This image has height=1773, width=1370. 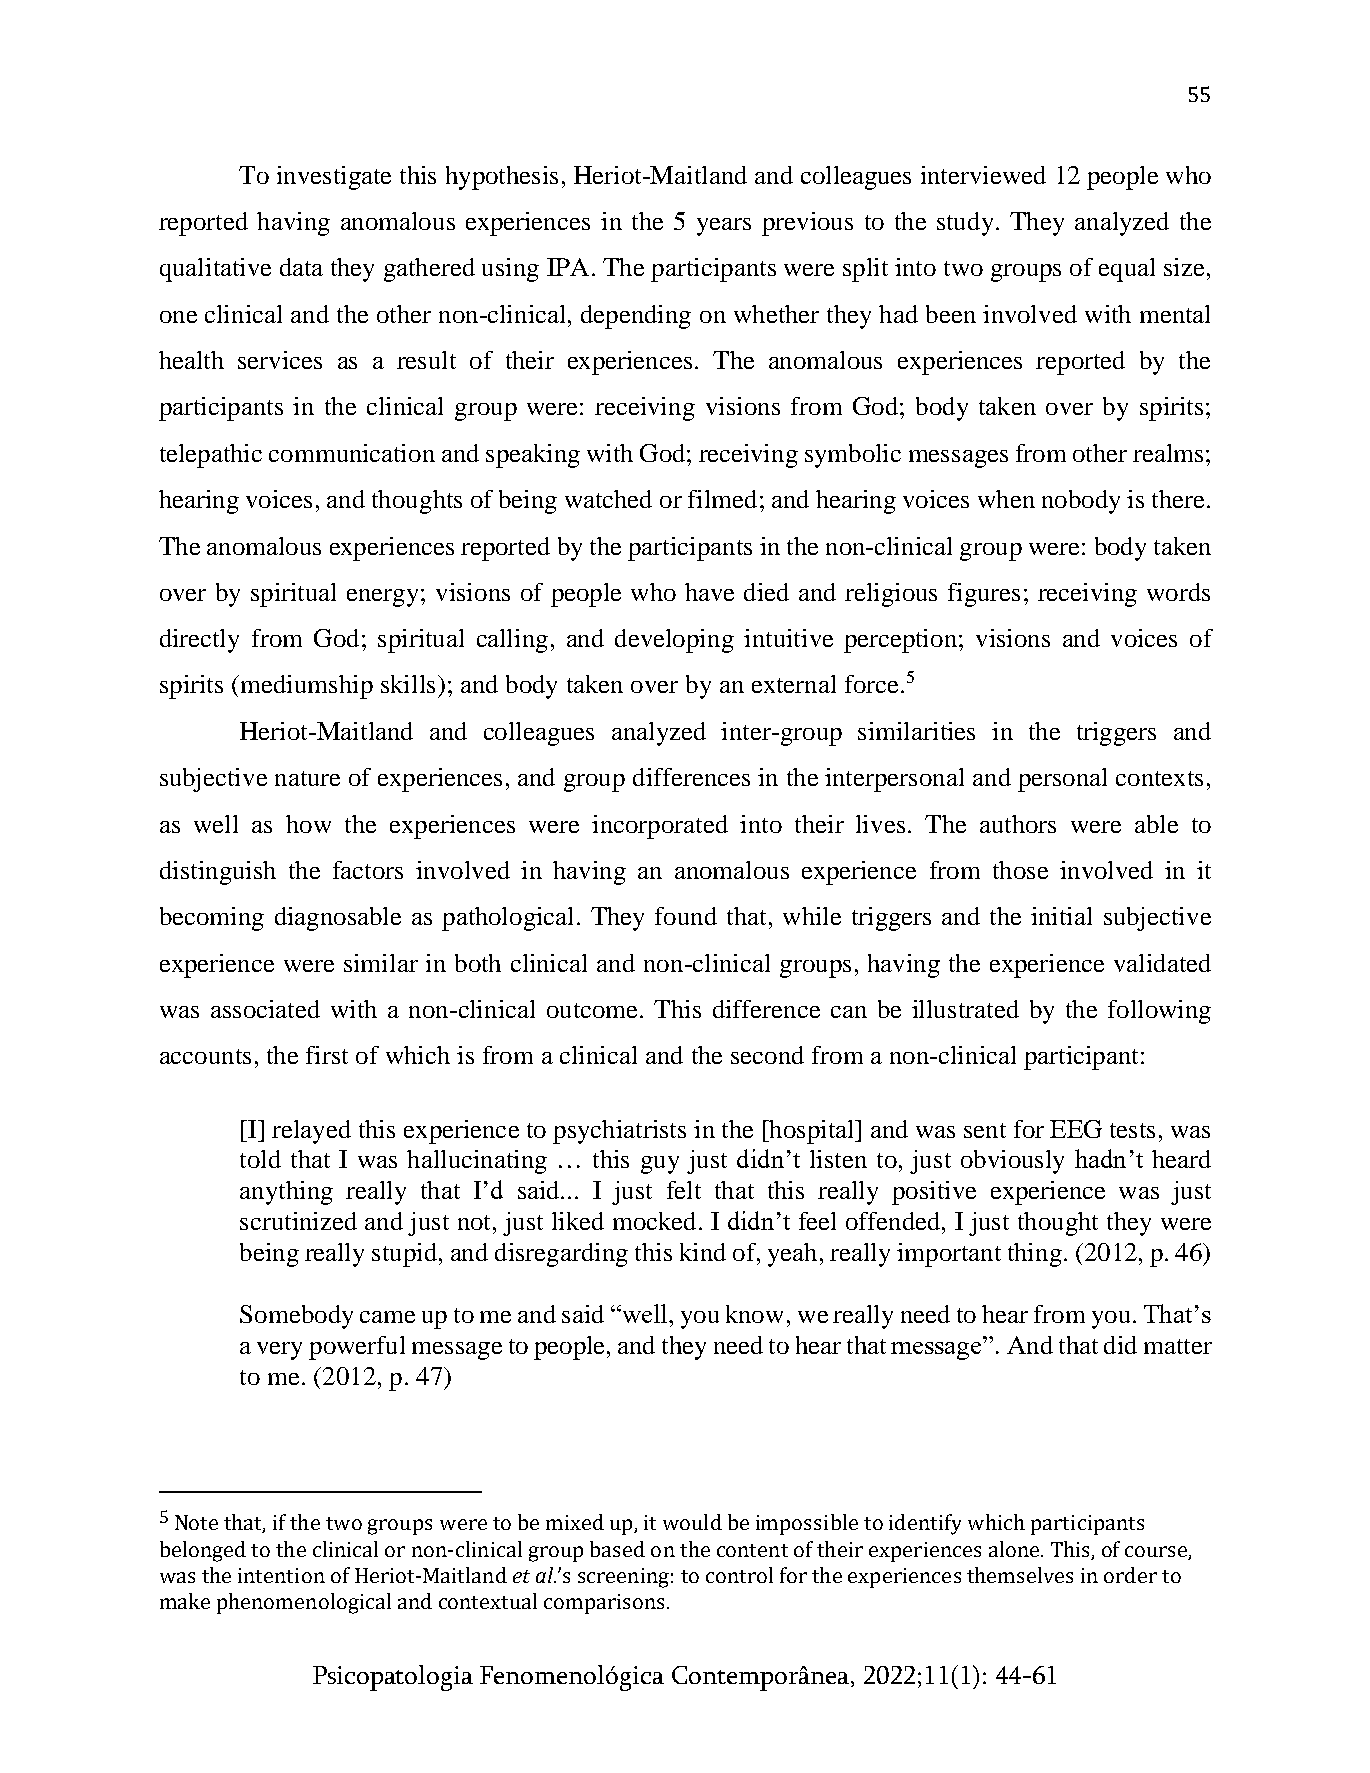 What do you see at coordinates (1020, 1575) in the image?
I see `themselves` at bounding box center [1020, 1575].
